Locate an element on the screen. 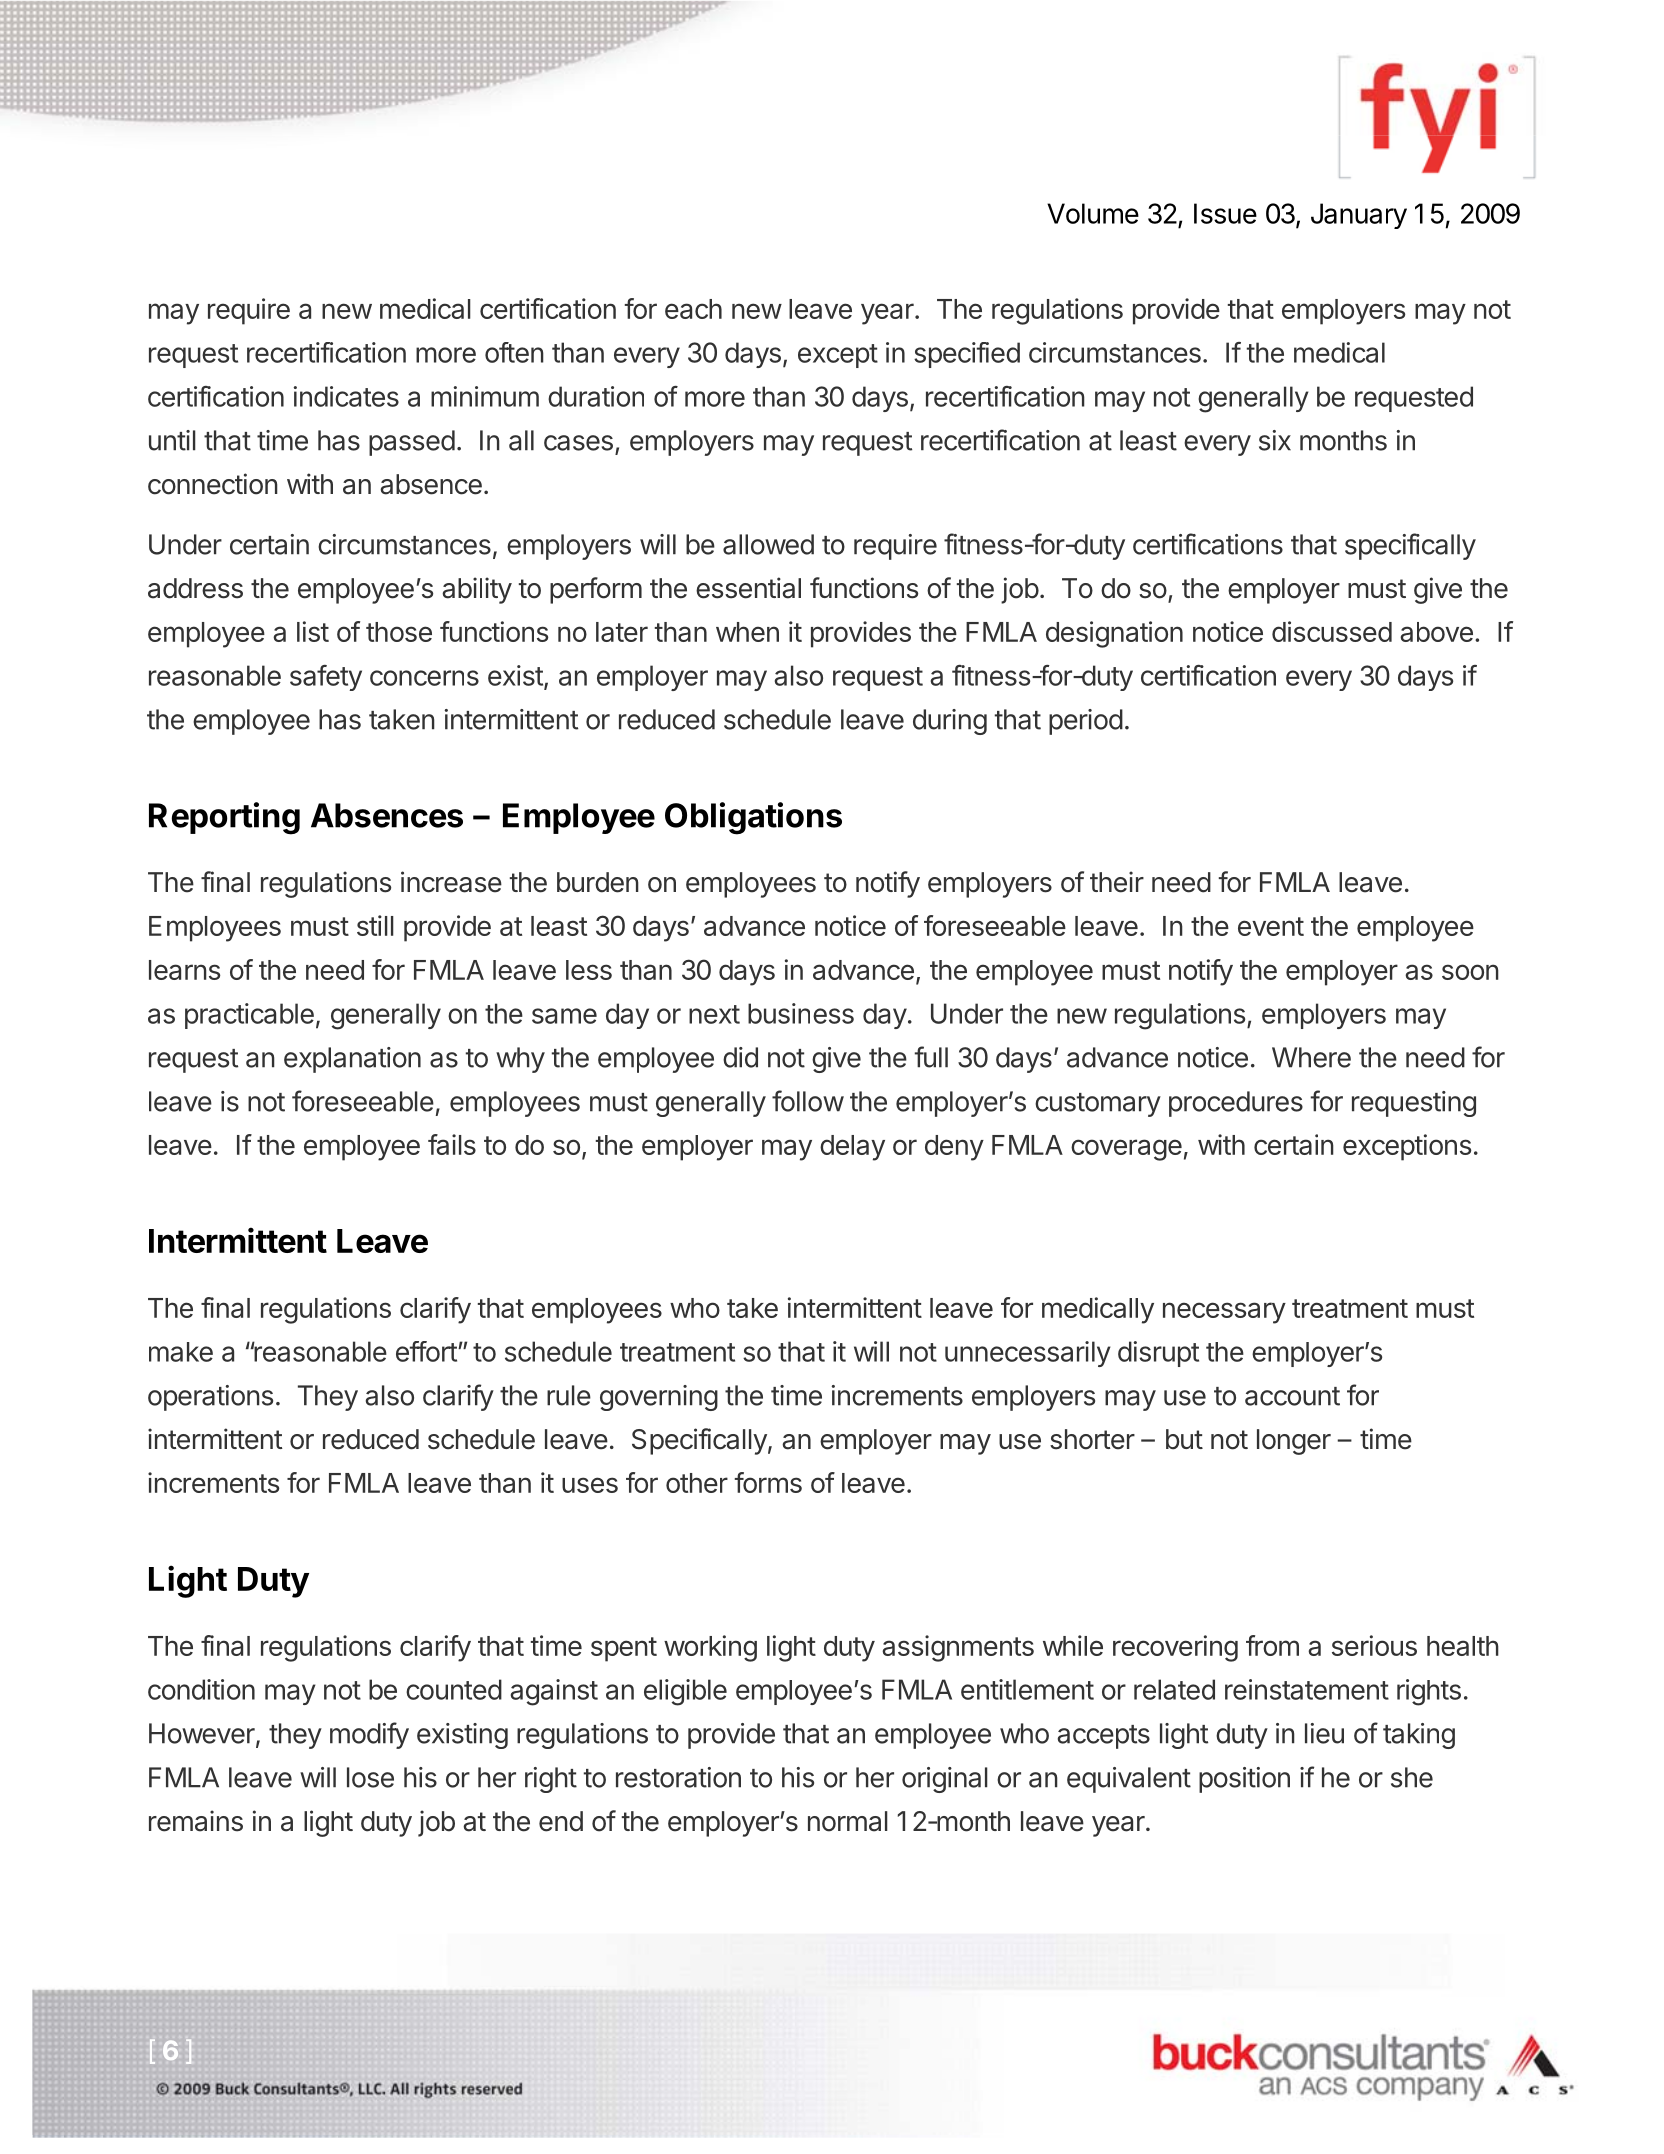 The image size is (1664, 2154). business is located at coordinates (801, 1013).
